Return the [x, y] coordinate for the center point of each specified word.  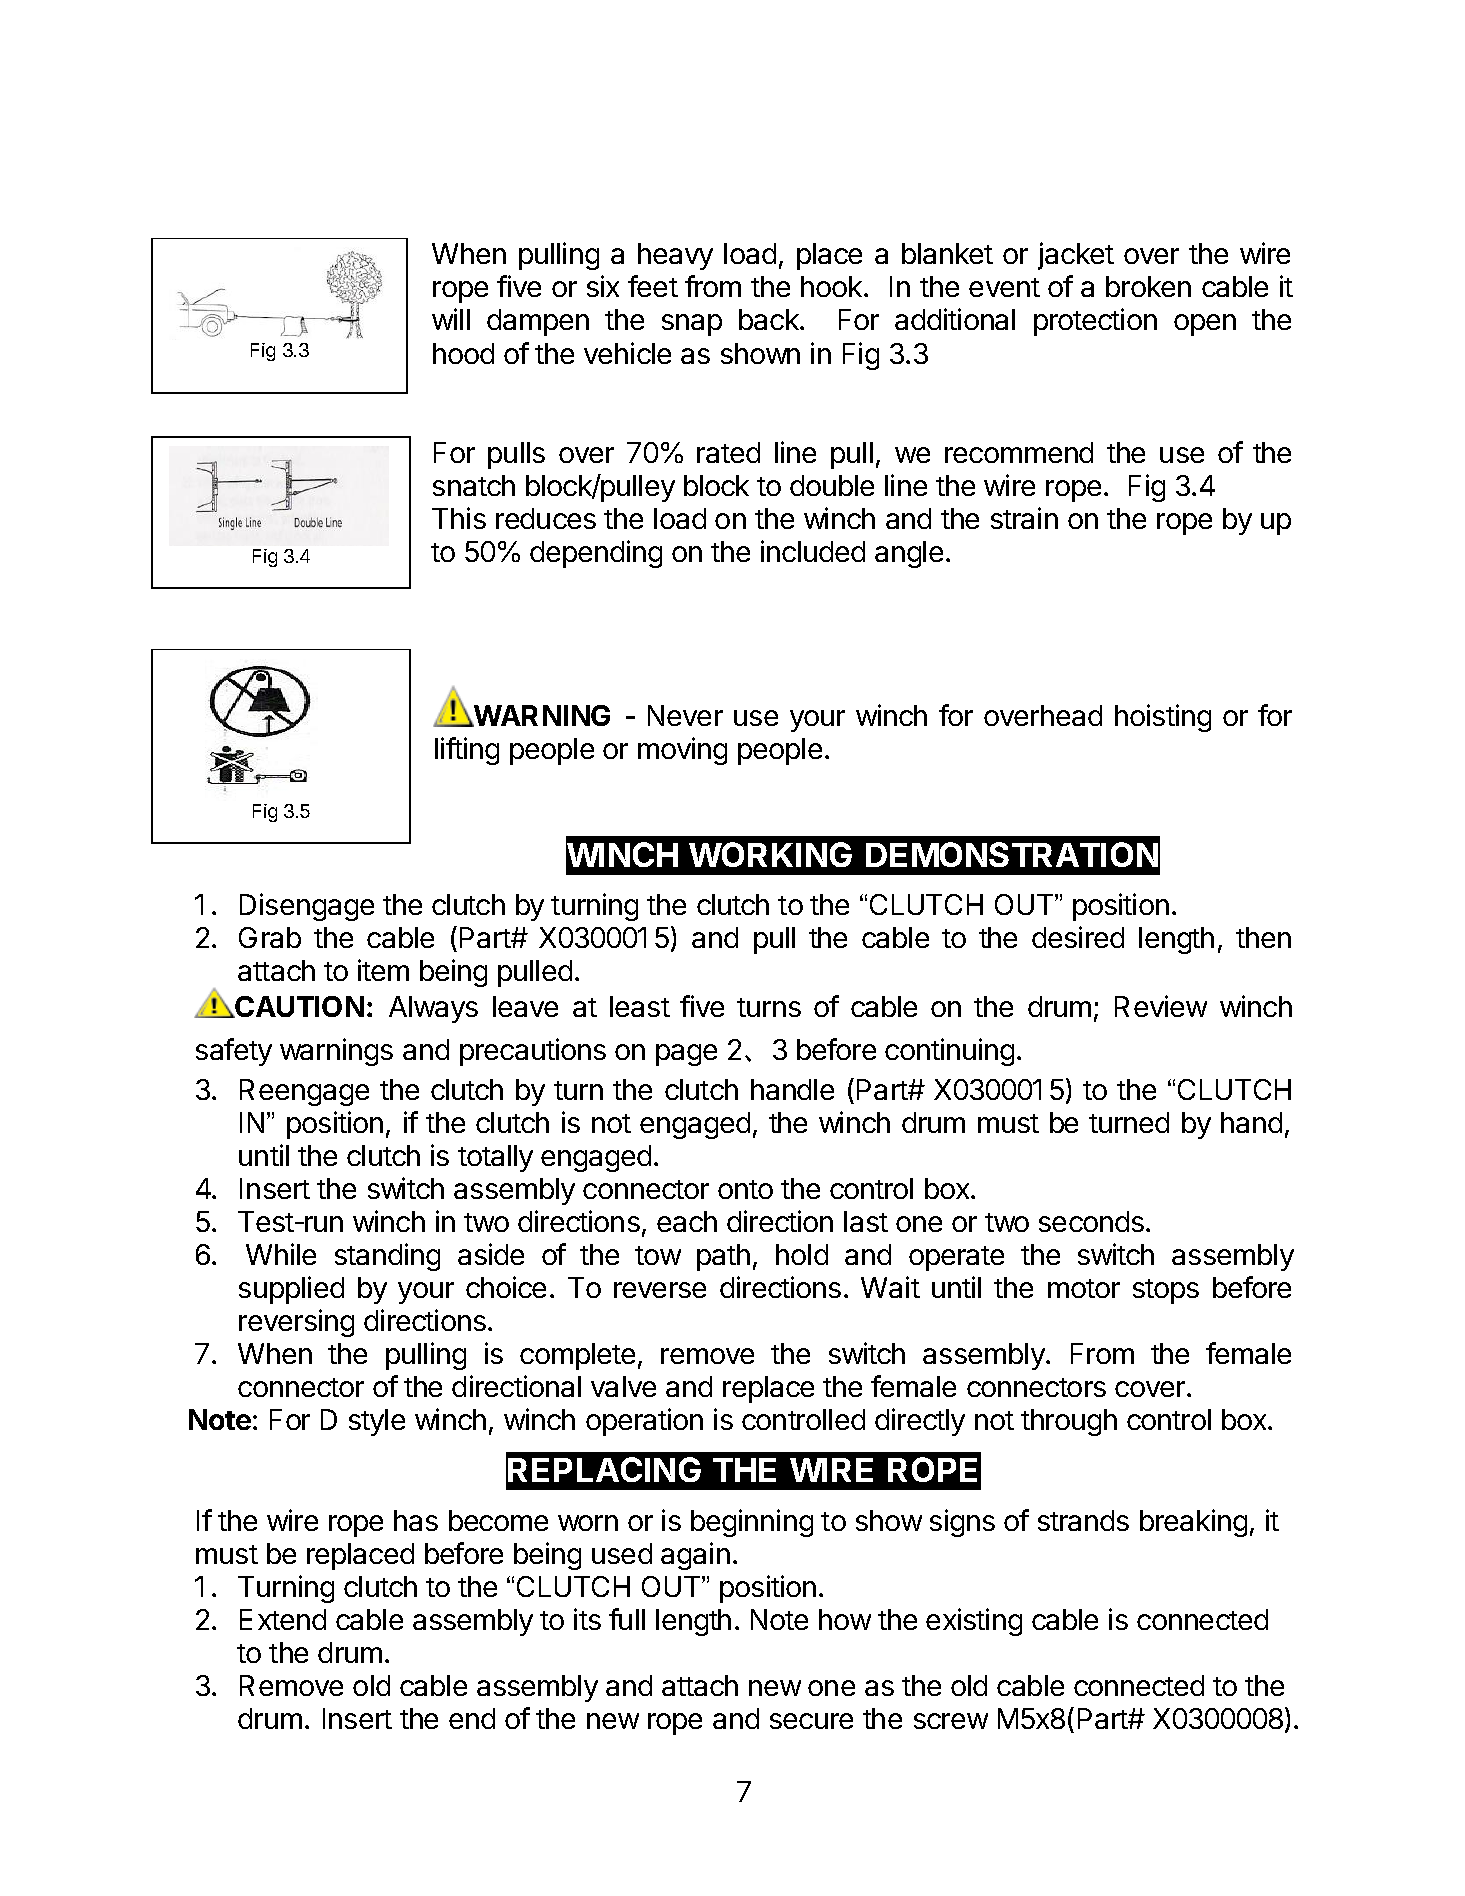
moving [682, 751]
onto [745, 1189]
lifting [467, 751]
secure [811, 1721]
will [451, 319]
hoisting [1163, 718]
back [770, 319]
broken [1148, 286]
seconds [1091, 1221]
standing [387, 1257]
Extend [283, 1619]
